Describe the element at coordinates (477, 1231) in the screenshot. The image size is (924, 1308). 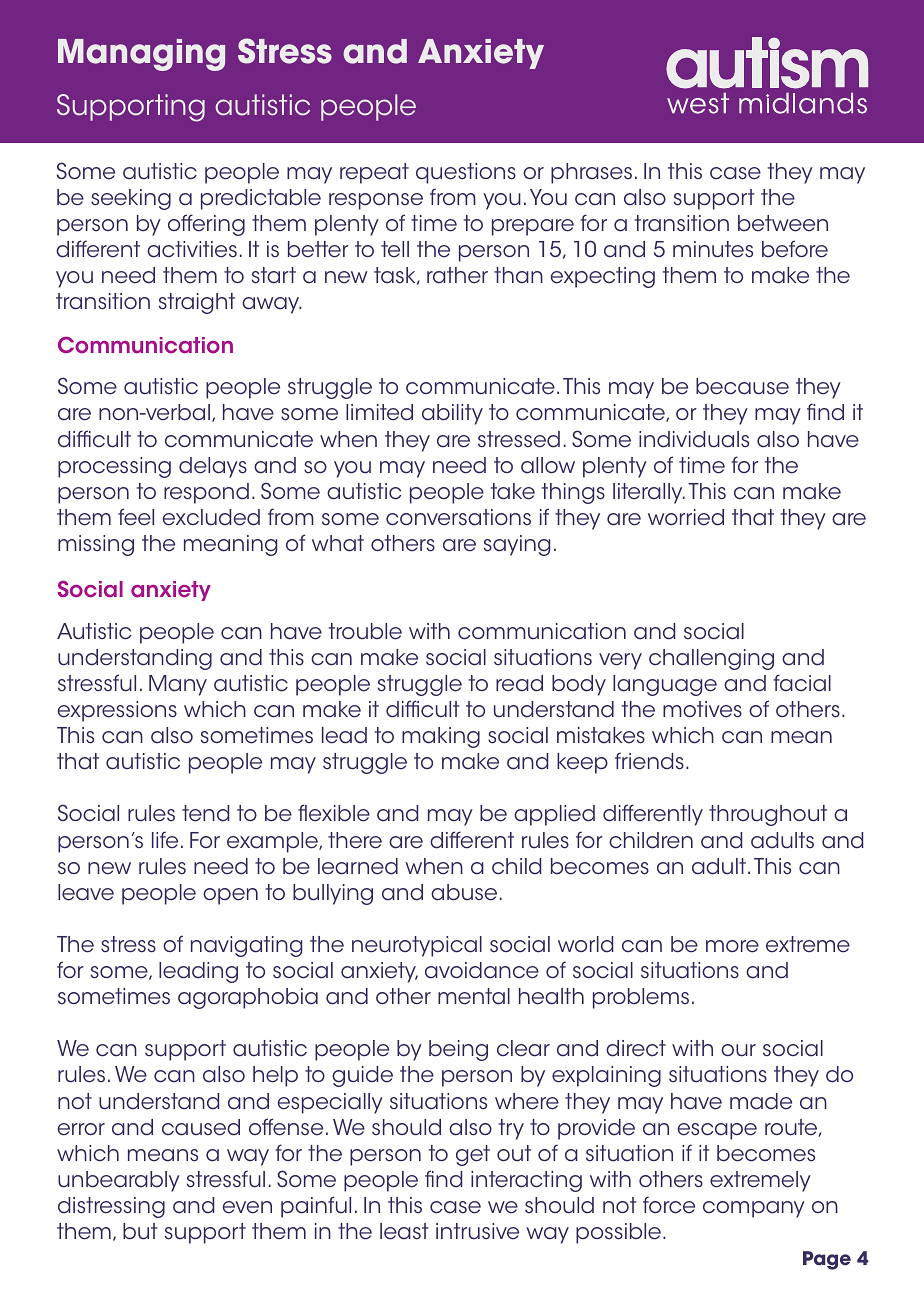
I see `intrusive` at that location.
